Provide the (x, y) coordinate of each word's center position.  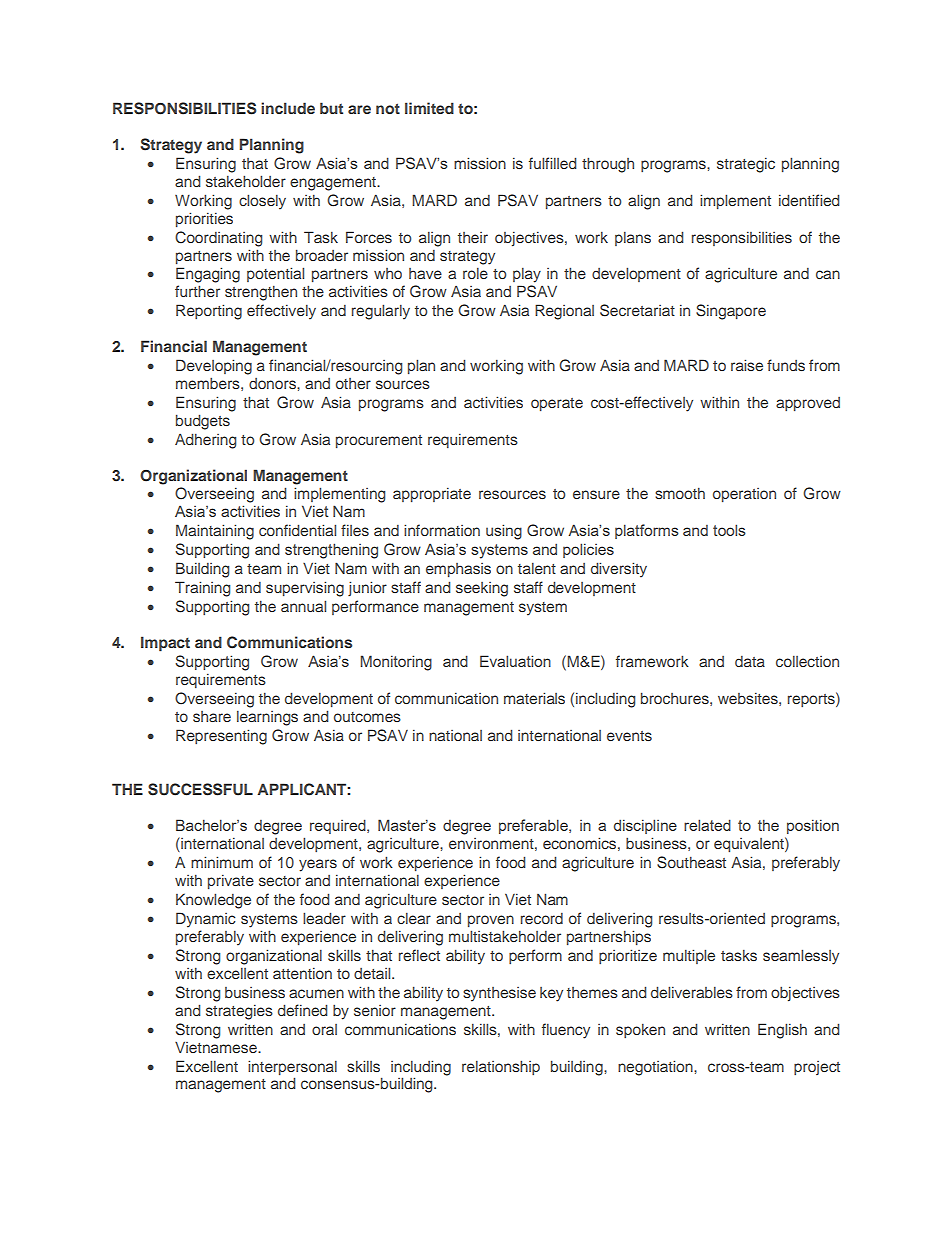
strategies (239, 1012)
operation (744, 495)
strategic (746, 165)
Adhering (205, 441)
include (288, 108)
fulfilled (552, 163)
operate (557, 404)
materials (534, 698)
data (750, 661)
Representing (221, 737)
